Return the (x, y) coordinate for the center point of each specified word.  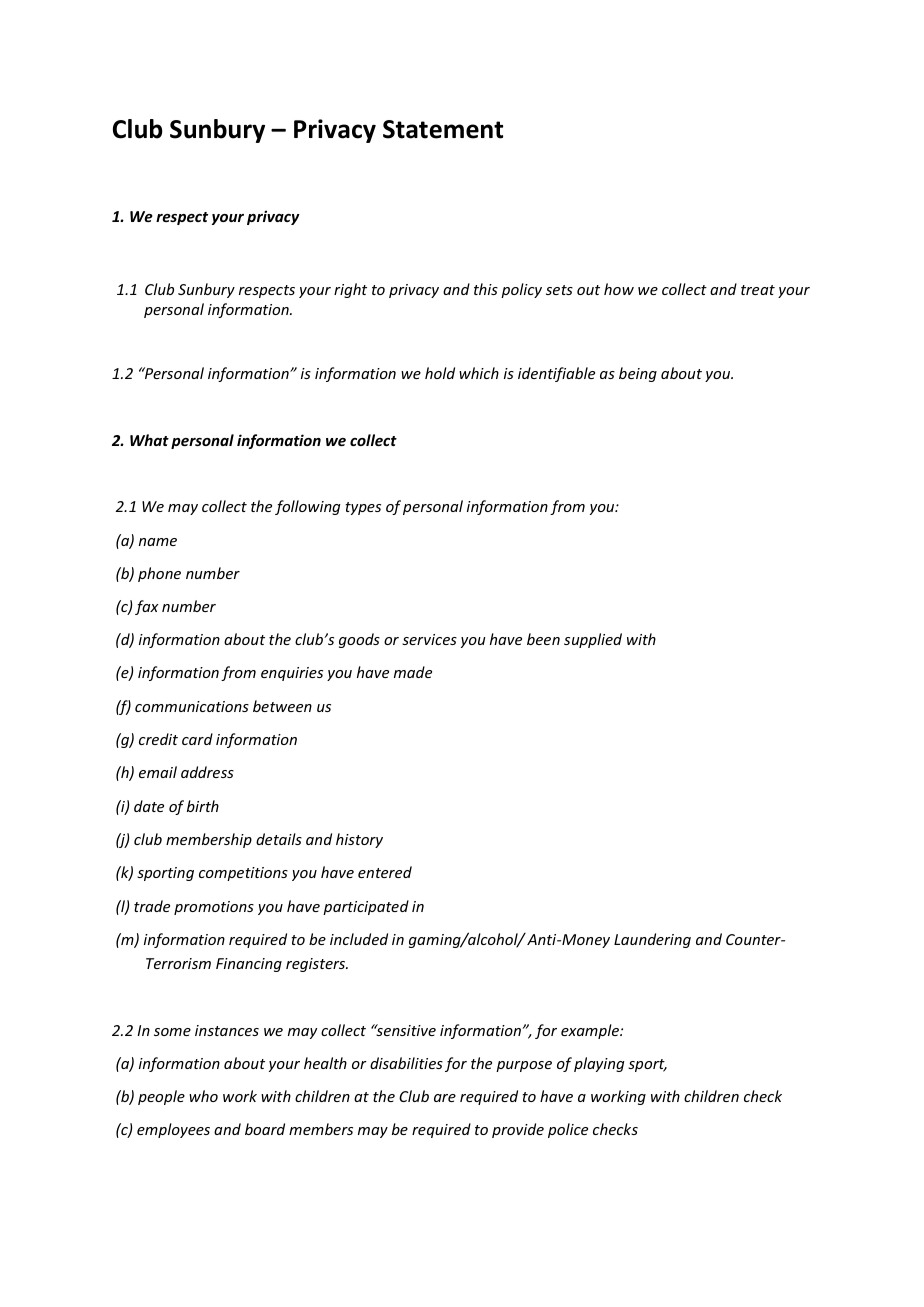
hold (440, 373)
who (203, 1096)
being (638, 374)
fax (147, 607)
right (350, 290)
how (619, 289)
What (149, 440)
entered (385, 872)
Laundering (652, 940)
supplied (593, 640)
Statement (443, 129)
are (445, 1098)
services (429, 639)
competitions (243, 874)
